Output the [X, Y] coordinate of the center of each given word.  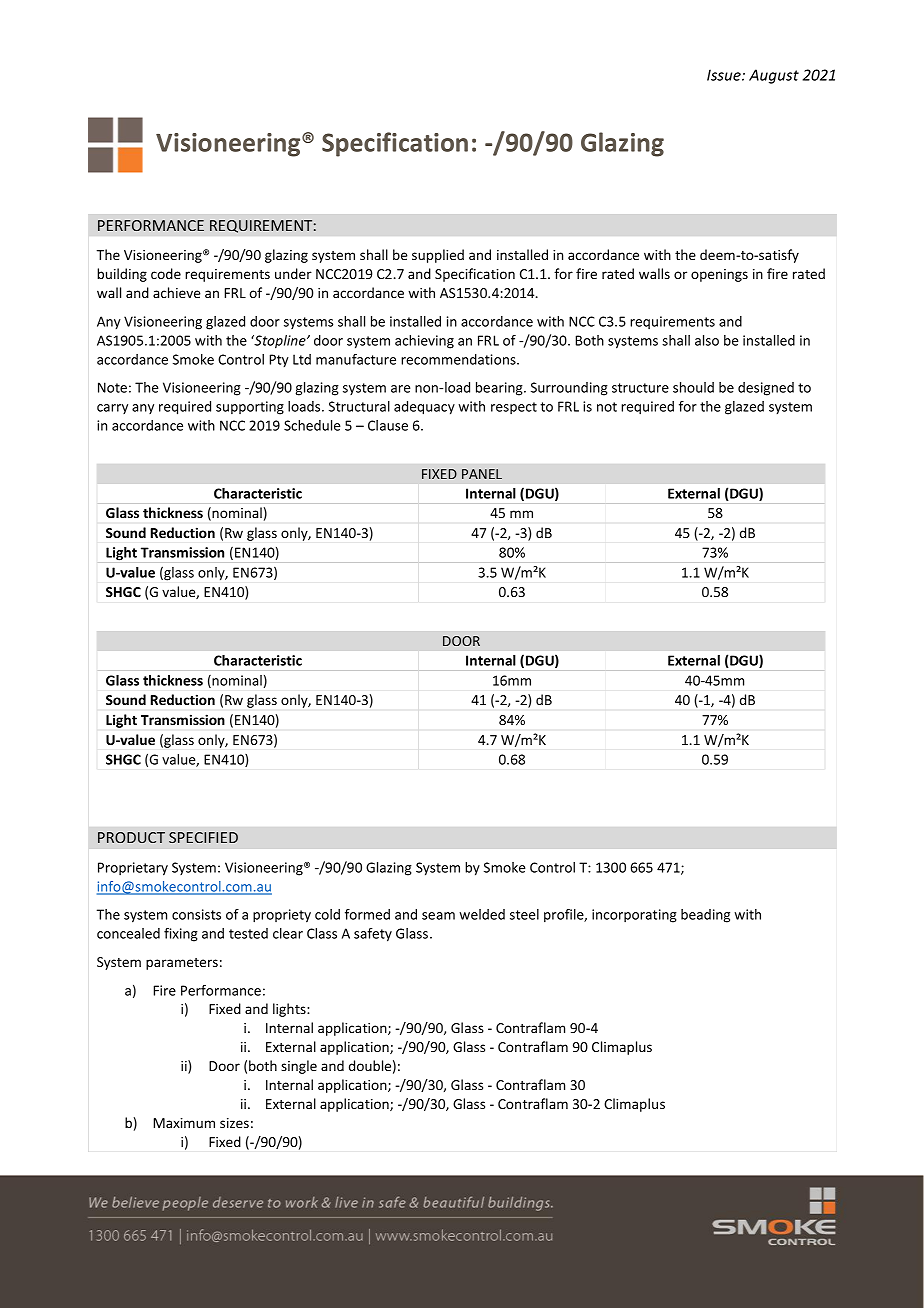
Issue [725, 75]
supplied [438, 256]
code [166, 273]
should [693, 387]
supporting [250, 408]
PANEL [482, 474]
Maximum [184, 1123]
